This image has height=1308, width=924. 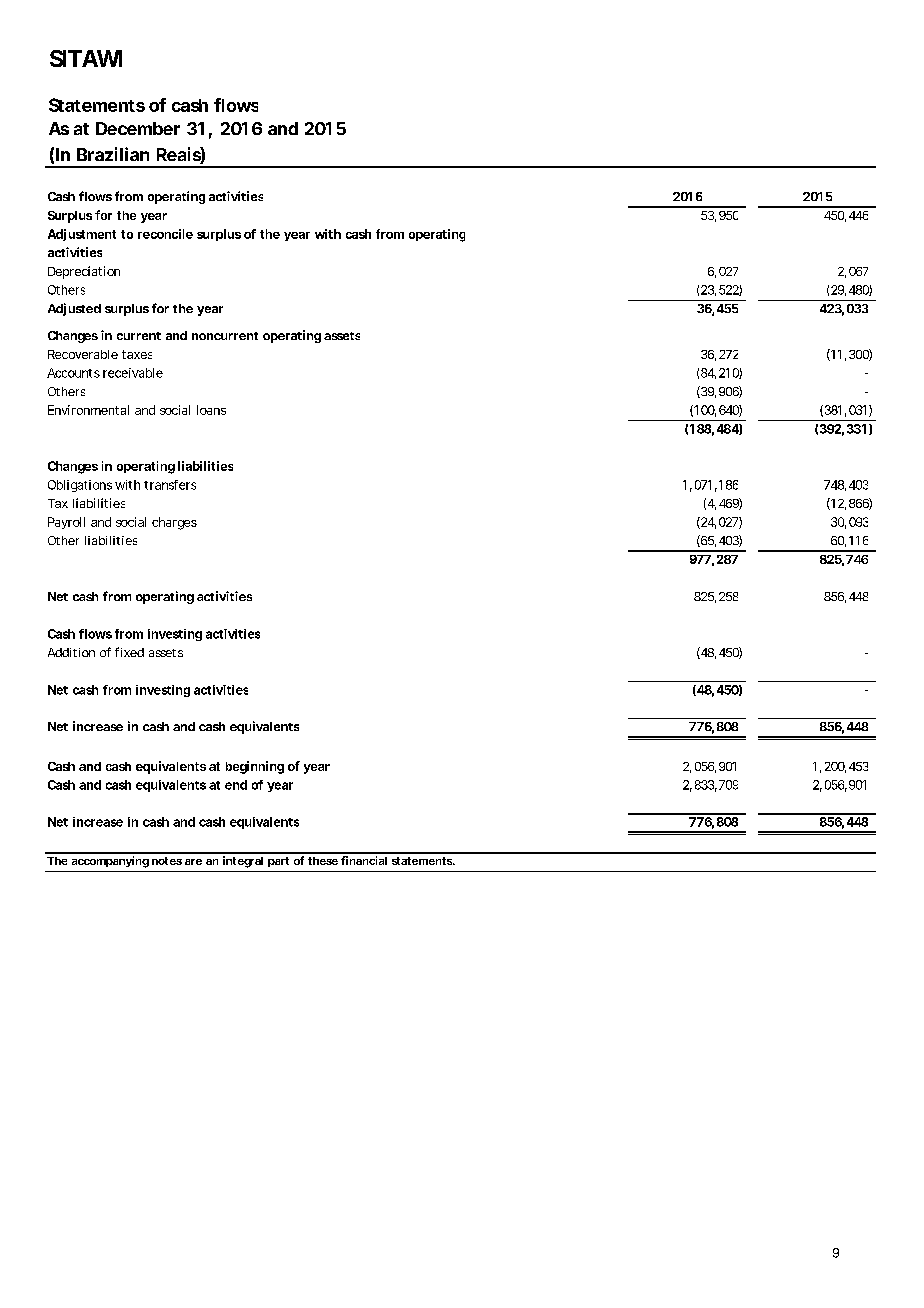 I want to click on Obligations, so click(x=80, y=486).
